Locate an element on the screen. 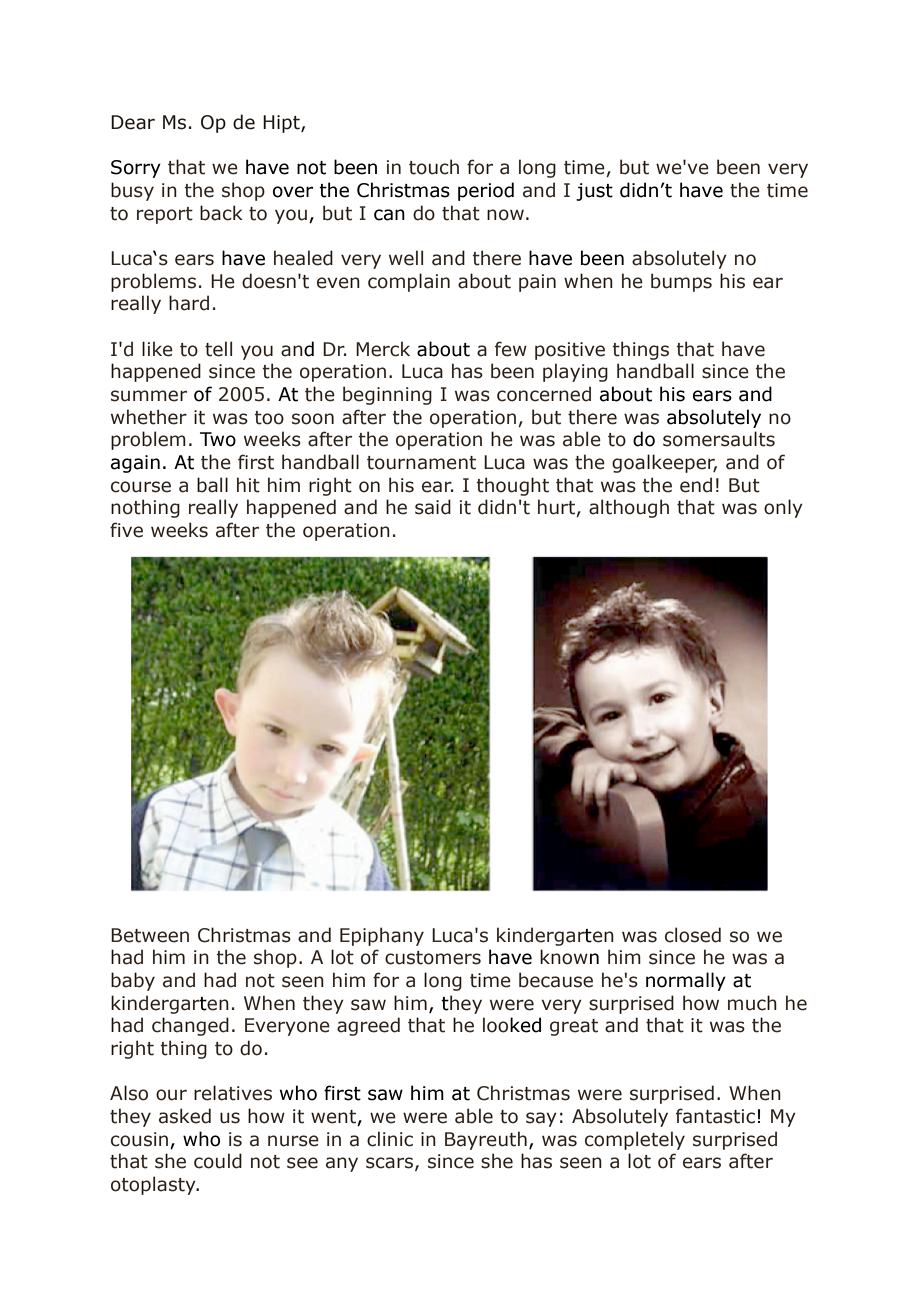 Image resolution: width=924 pixels, height=1308 pixels. Between is located at coordinates (150, 935).
